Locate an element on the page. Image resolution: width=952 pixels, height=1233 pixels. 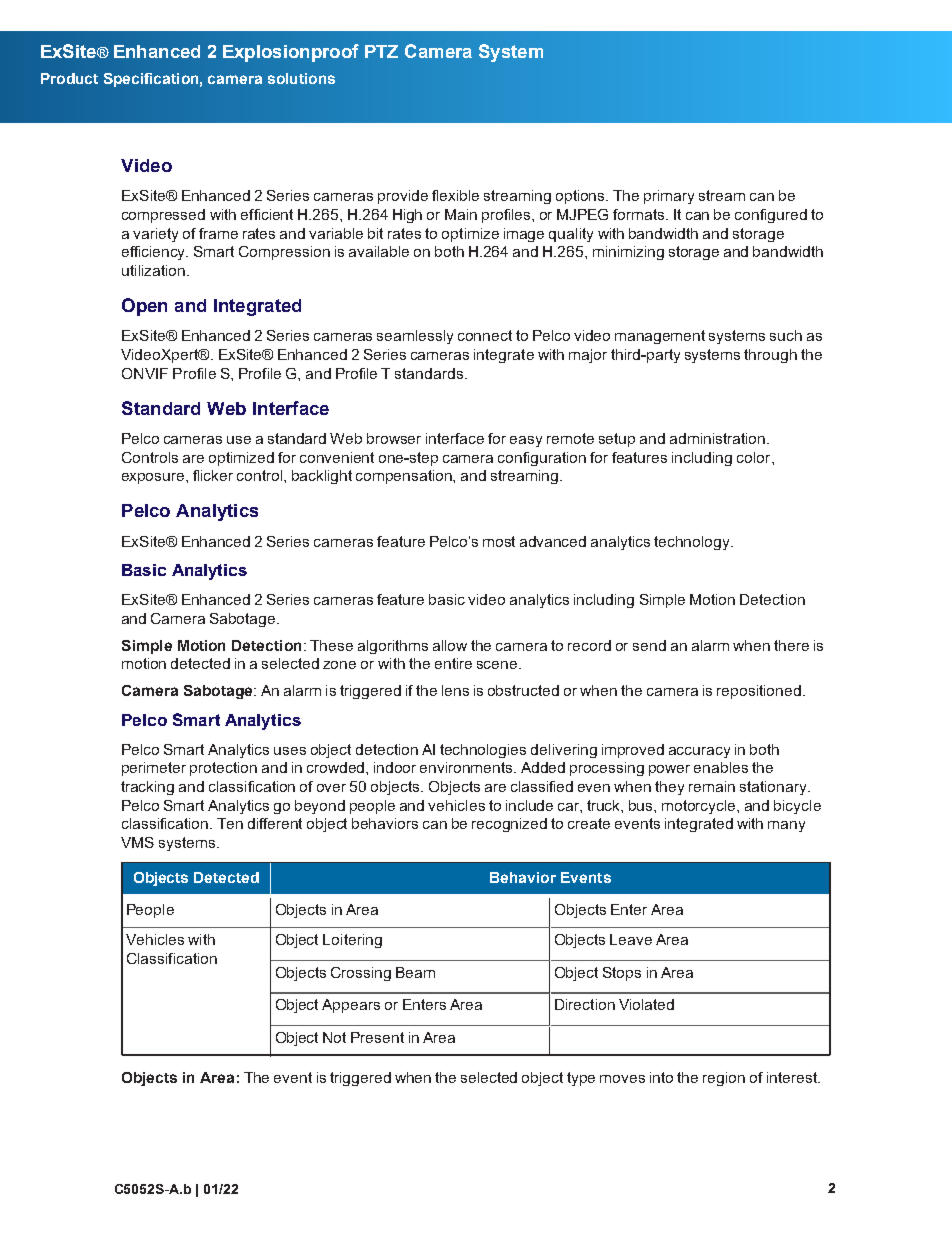
Open is located at coordinates (144, 307).
